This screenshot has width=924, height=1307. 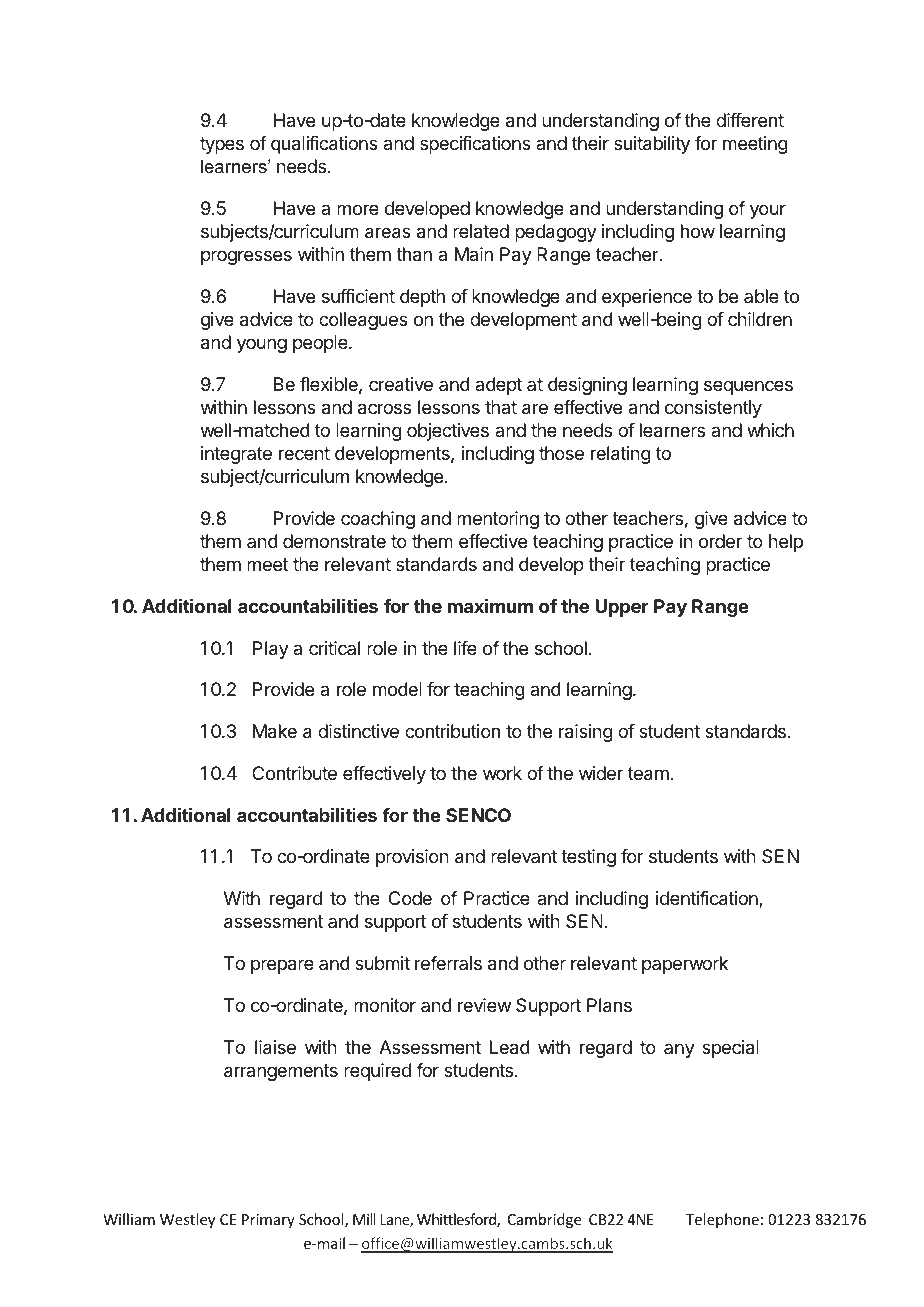 I want to click on specifications, so click(x=475, y=145).
